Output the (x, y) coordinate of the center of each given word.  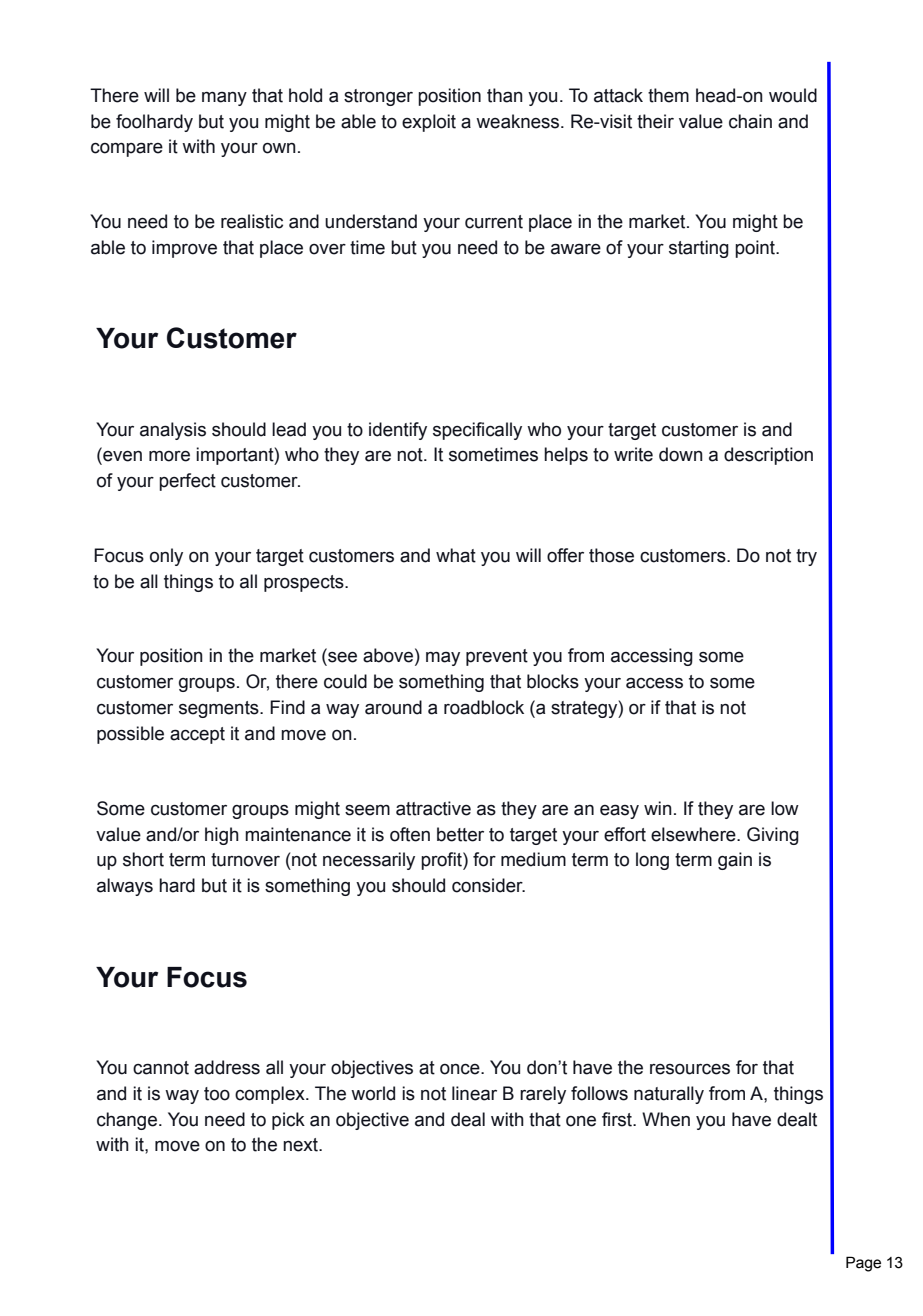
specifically (477, 431)
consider (488, 885)
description (768, 456)
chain (750, 121)
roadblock (484, 707)
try (806, 557)
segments (220, 709)
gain (735, 861)
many (224, 99)
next (301, 1145)
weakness (519, 121)
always (125, 887)
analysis (173, 431)
